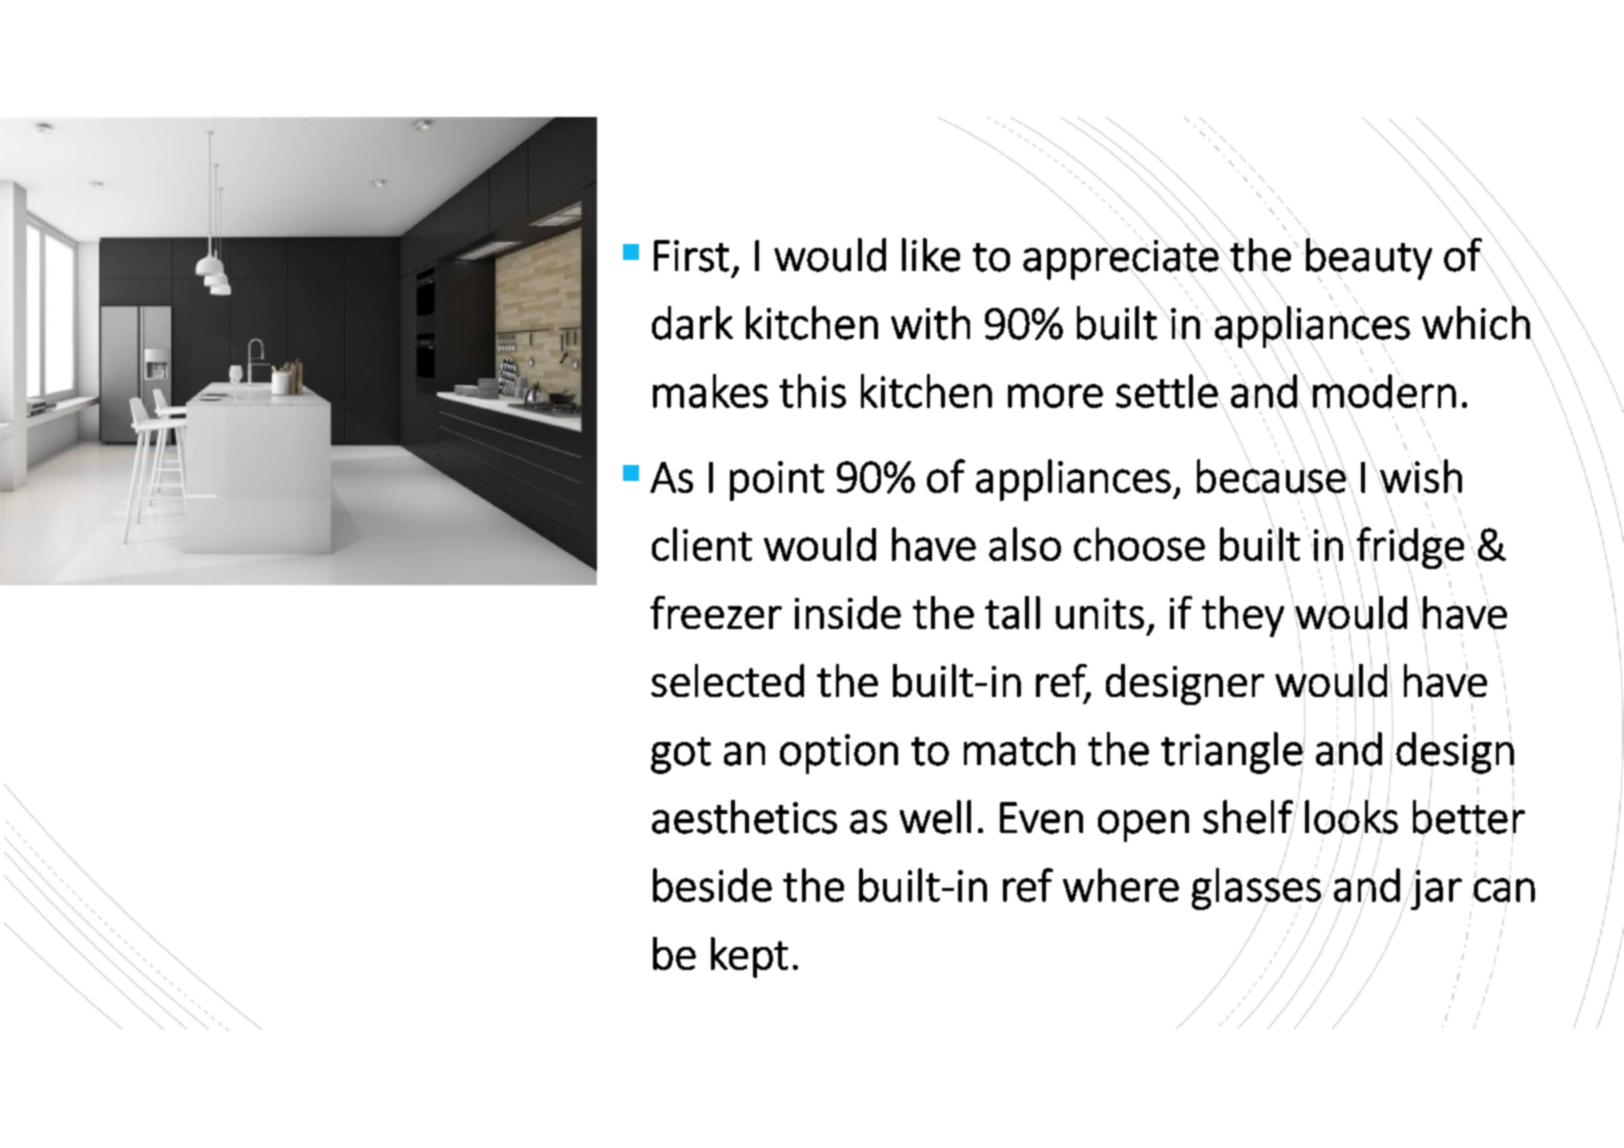  Describe the element at coordinates (1369, 260) in the document. I see `beauty` at that location.
